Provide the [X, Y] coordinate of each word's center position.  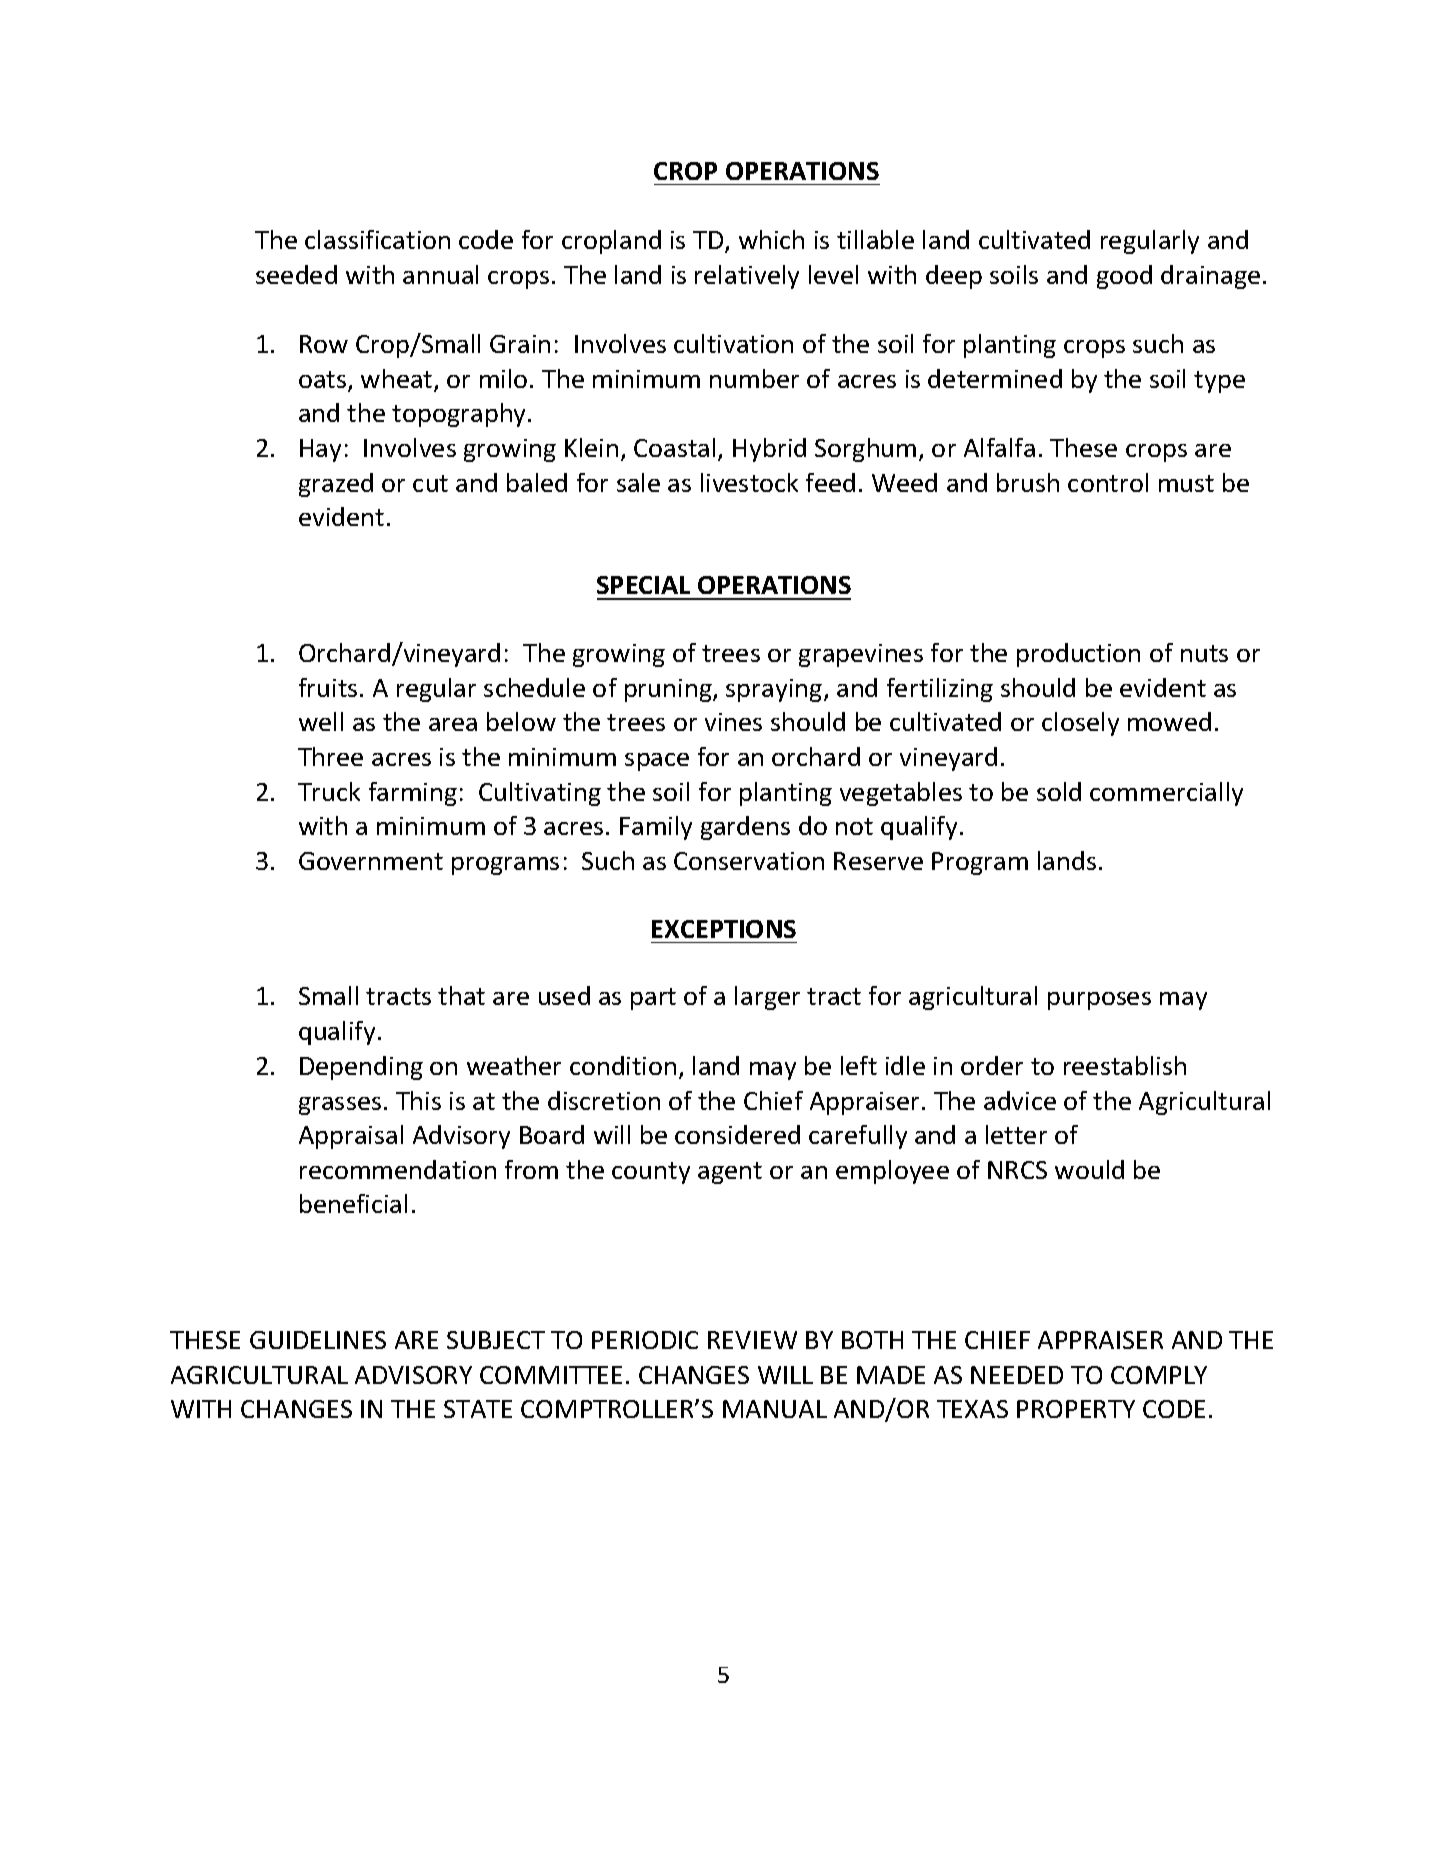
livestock [749, 482]
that [461, 995]
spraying [775, 690]
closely [1080, 724]
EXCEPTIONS [724, 929]
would [1089, 1169]
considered [737, 1134]
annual [440, 274]
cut [430, 483]
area [453, 724]
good [1124, 277]
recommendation [398, 1169]
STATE [478, 1409]
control [1108, 482]
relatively [747, 277]
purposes [1099, 1001]
